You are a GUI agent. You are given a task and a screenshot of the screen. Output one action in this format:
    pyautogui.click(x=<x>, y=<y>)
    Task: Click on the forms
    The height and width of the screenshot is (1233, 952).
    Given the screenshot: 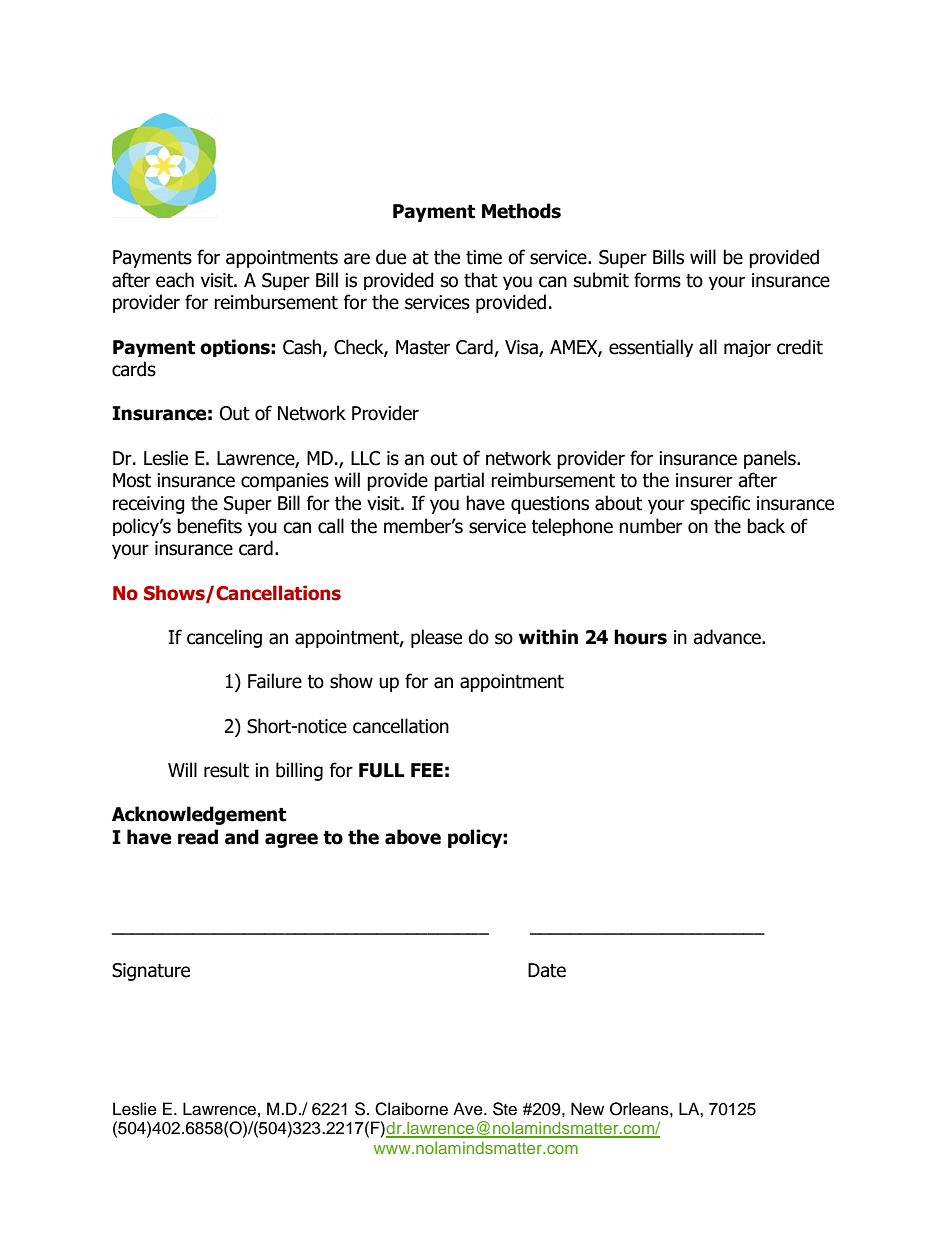 What is the action you would take?
    pyautogui.click(x=657, y=280)
